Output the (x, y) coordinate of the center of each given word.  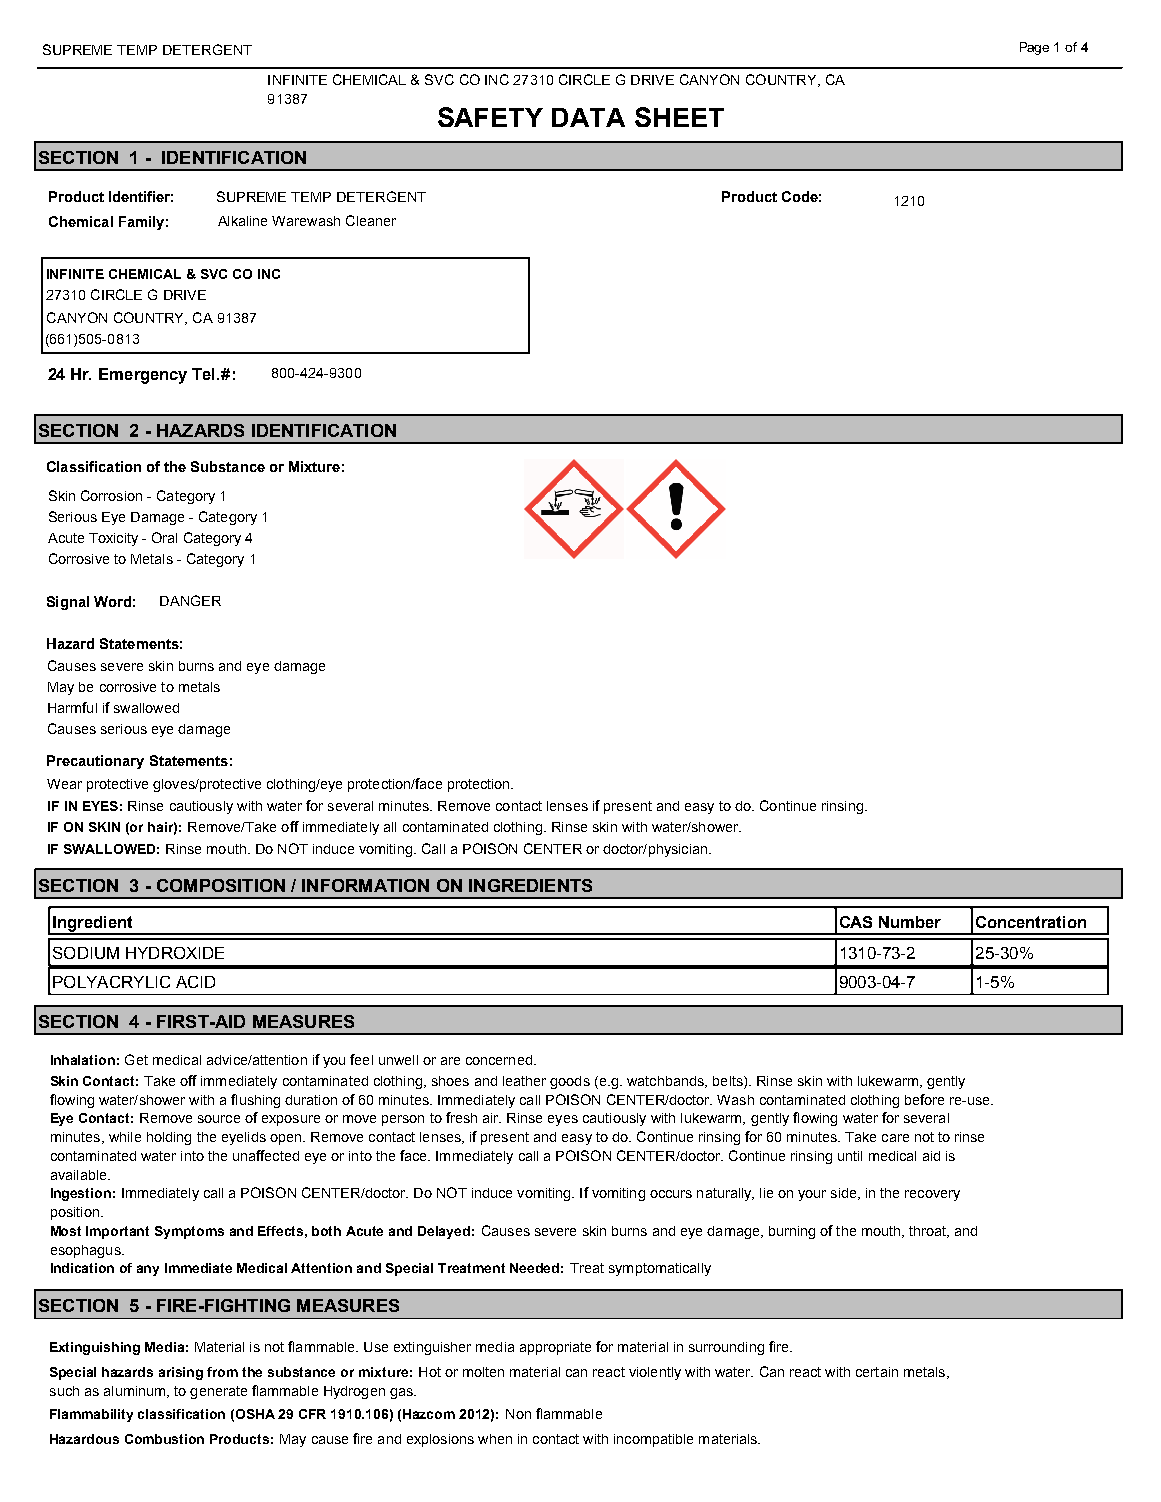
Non (518, 1414)
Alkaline (242, 221)
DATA (588, 117)
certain (877, 1372)
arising (181, 1373)
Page (1034, 48)
